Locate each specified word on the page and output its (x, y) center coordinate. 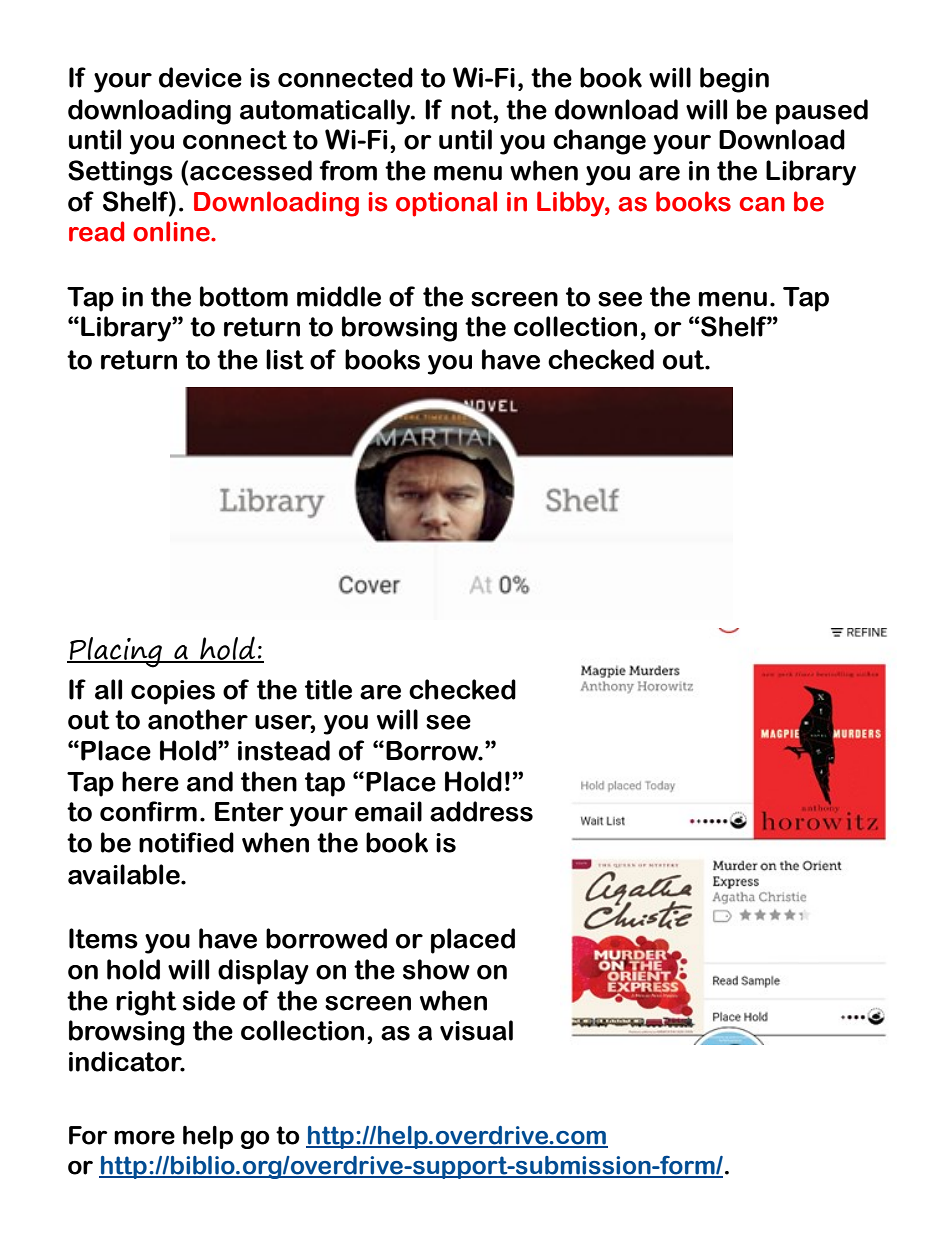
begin (734, 80)
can (762, 204)
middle (339, 296)
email (388, 811)
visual (476, 1030)
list (285, 359)
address (481, 811)
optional (446, 204)
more (144, 1137)
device (200, 77)
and (210, 781)
